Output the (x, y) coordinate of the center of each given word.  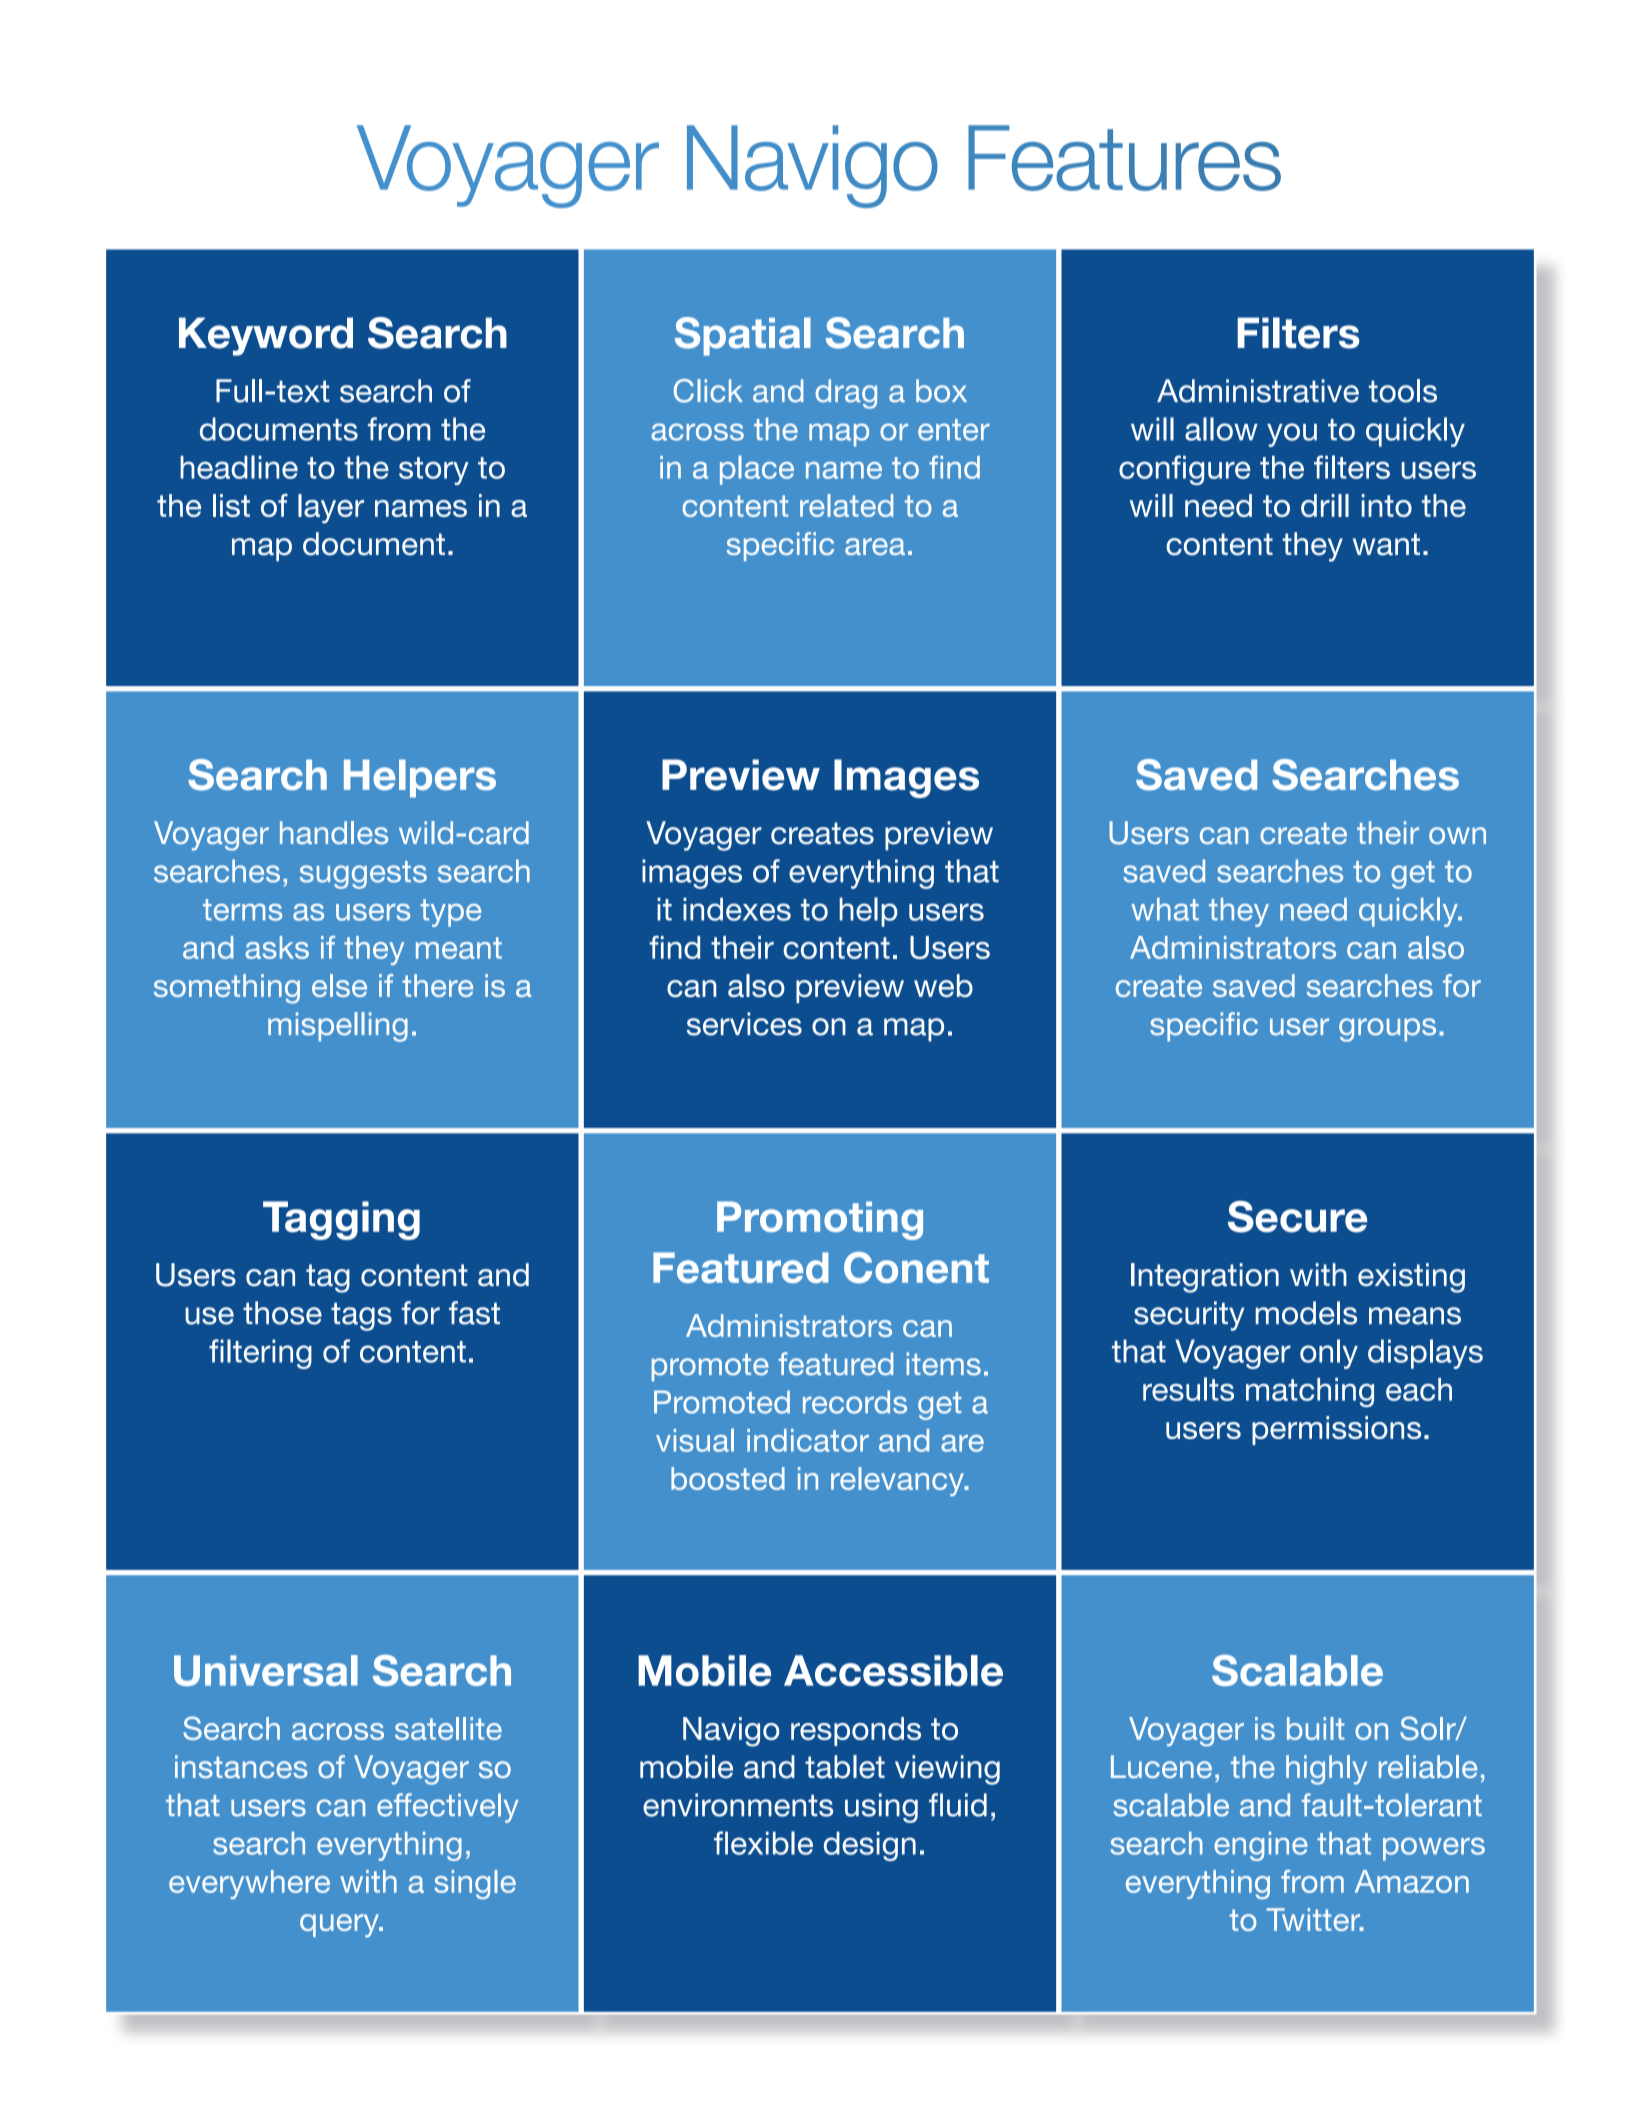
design (870, 1846)
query (340, 1926)
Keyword (266, 336)
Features (1124, 158)
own (1457, 835)
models (1306, 1313)
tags (361, 1317)
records (855, 1402)
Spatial (743, 336)
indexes (737, 909)
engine (1261, 1846)
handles (334, 832)
